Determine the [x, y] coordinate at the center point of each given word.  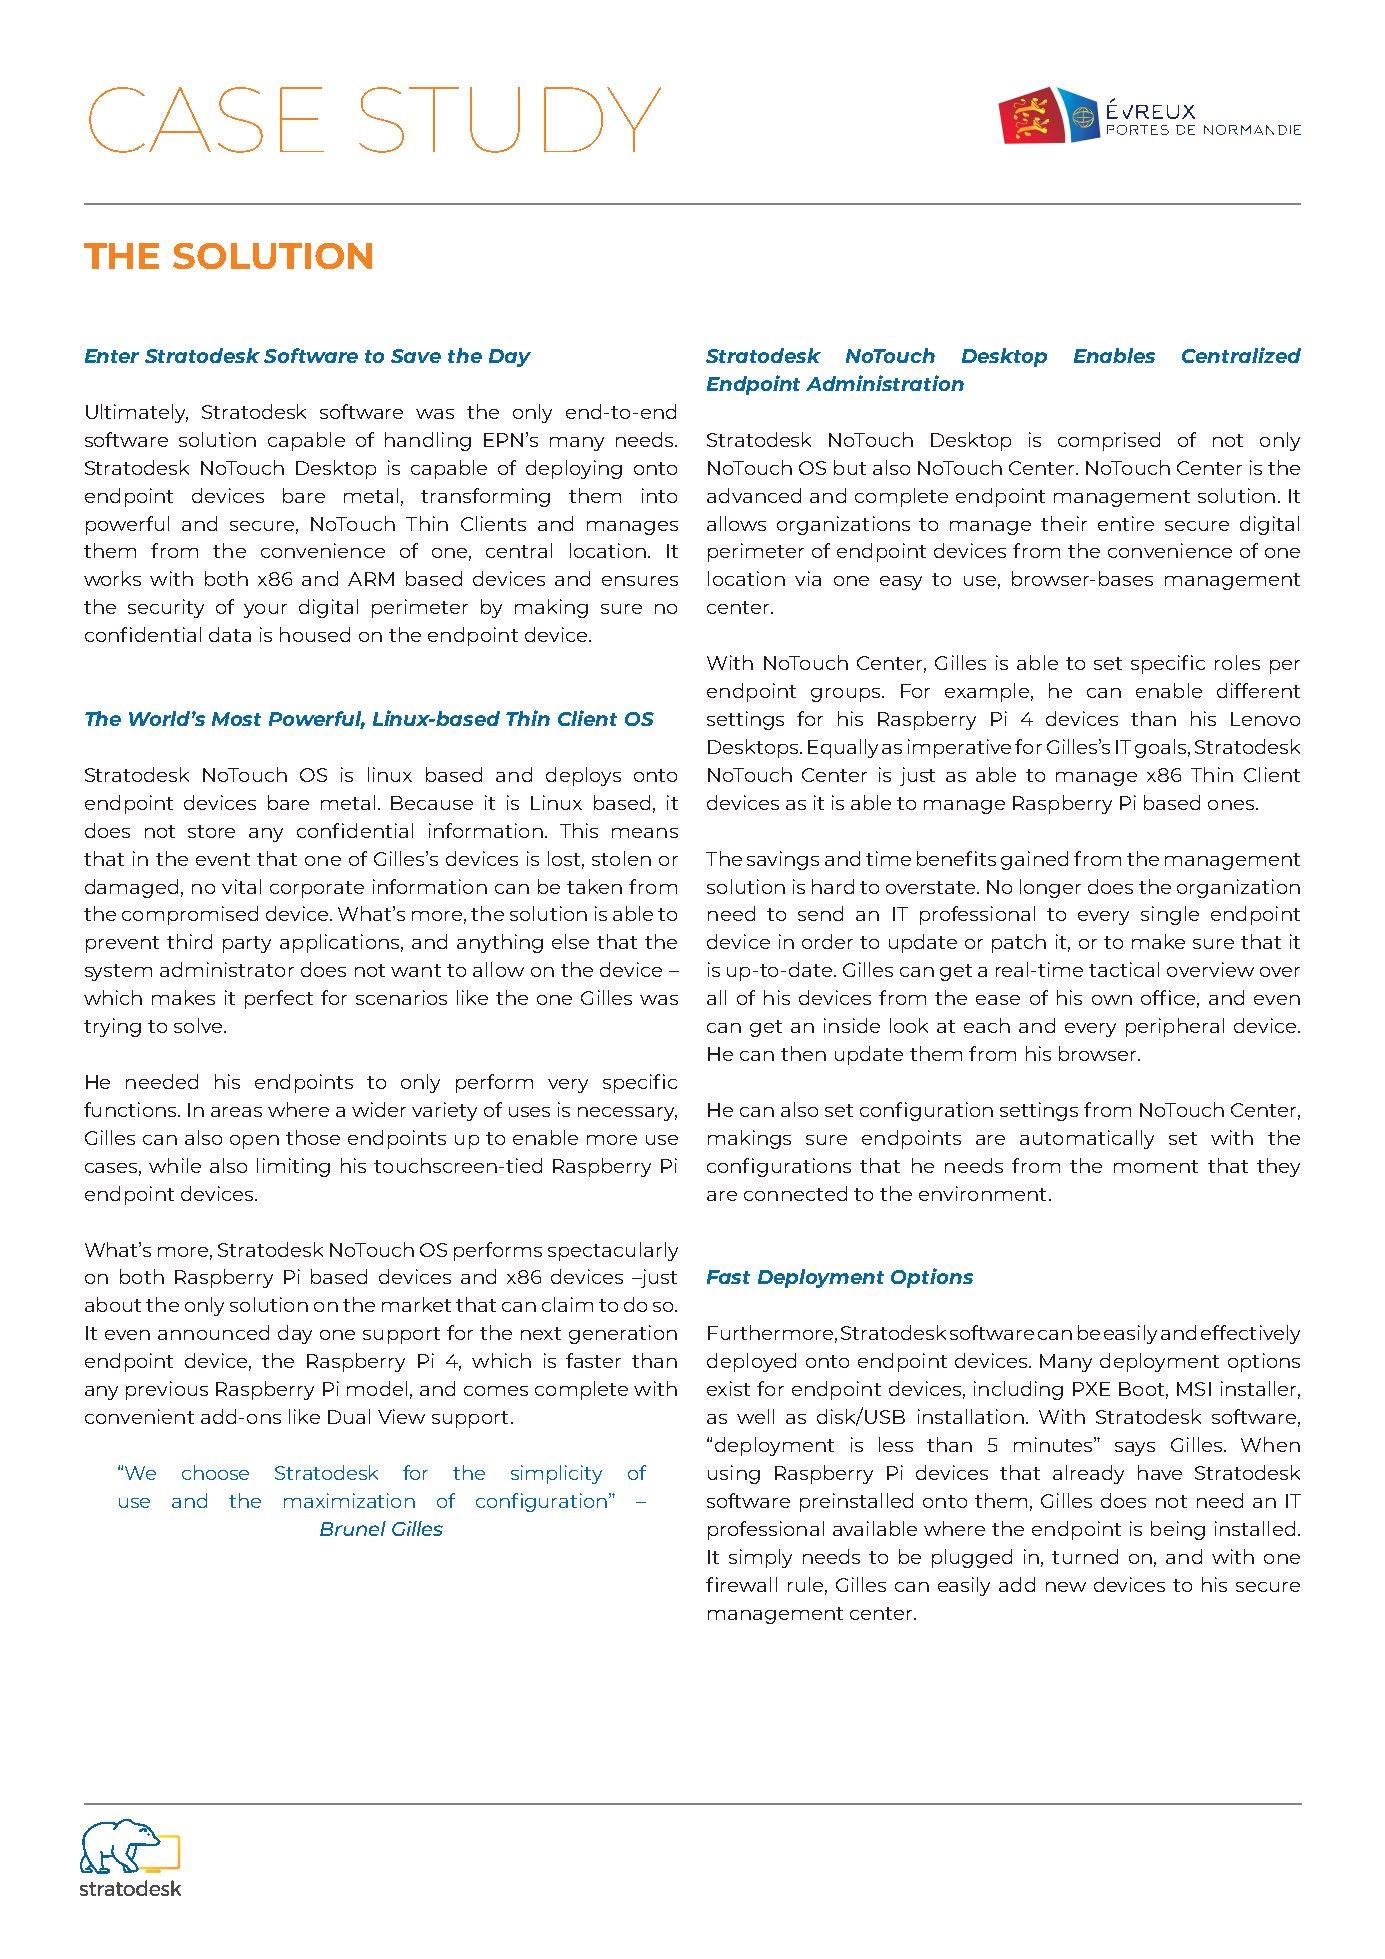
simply [760, 1558]
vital [241, 886]
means [645, 833]
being [1178, 1530]
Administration [885, 383]
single [1170, 915]
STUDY [510, 120]
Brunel [353, 1528]
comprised [1109, 441]
